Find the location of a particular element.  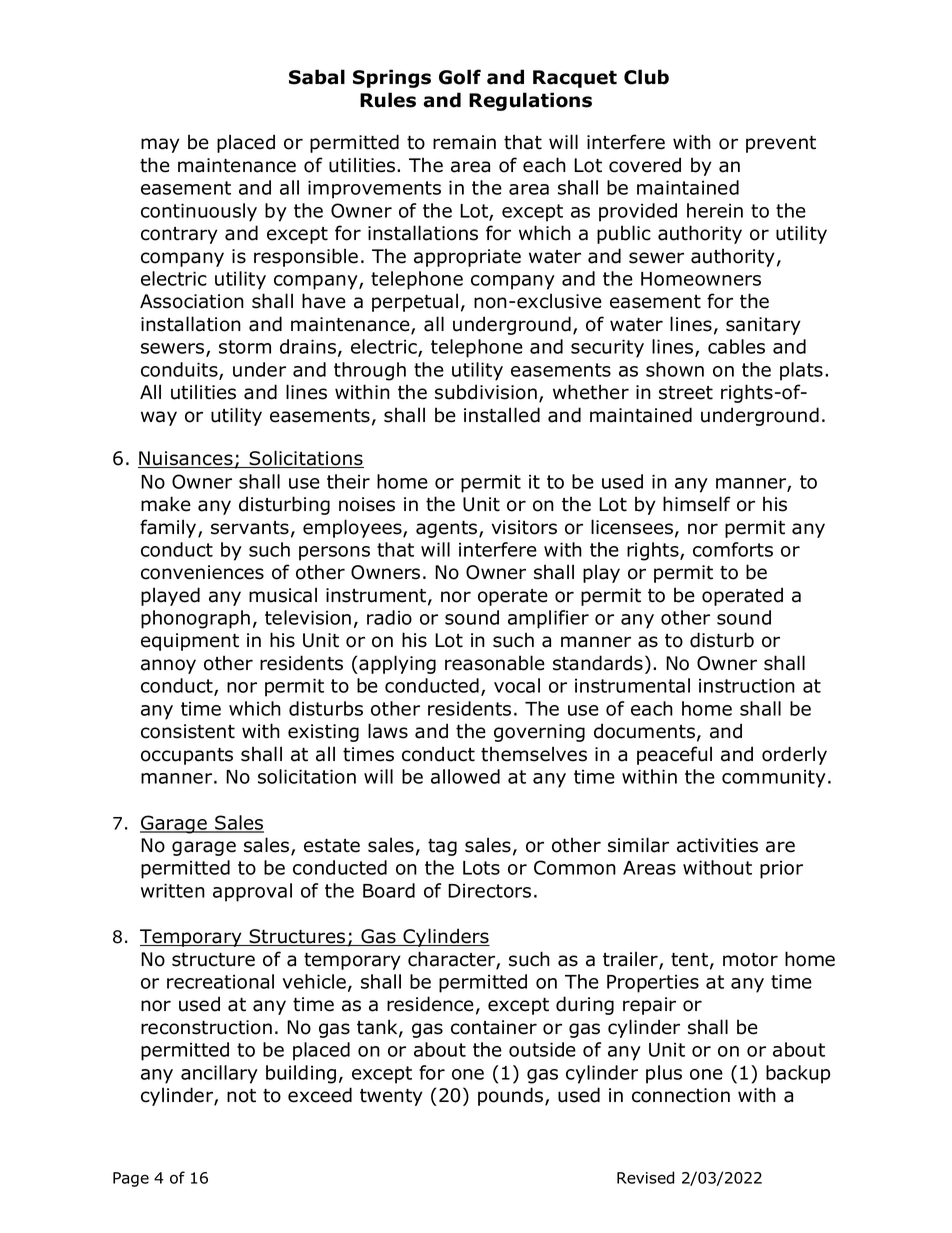

may is located at coordinates (160, 145).
